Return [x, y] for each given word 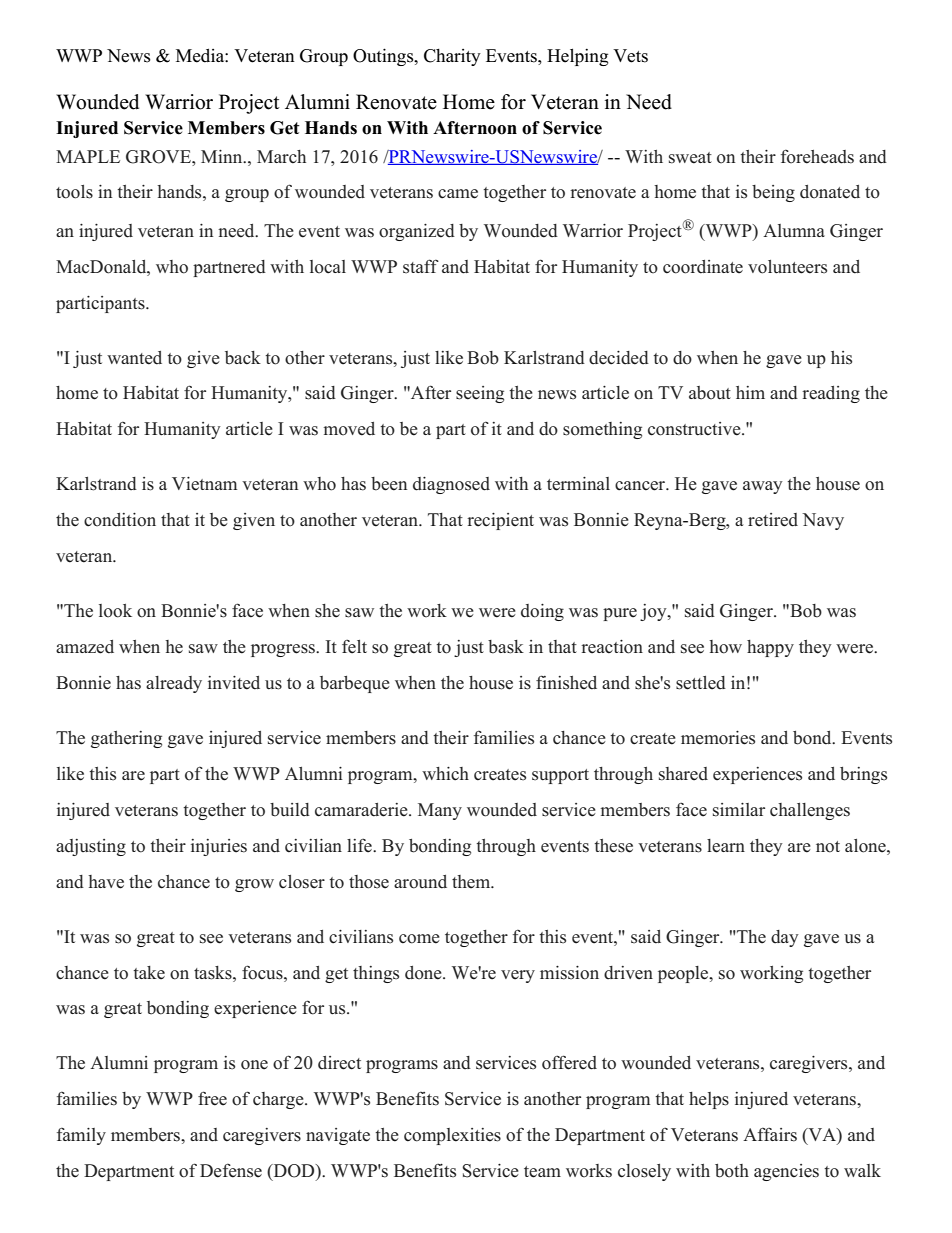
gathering [126, 739]
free [212, 1098]
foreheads [817, 157]
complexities [452, 1136]
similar [739, 810]
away [763, 487]
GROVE [159, 157]
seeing [480, 394]
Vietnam [204, 484]
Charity [452, 57]
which [445, 774]
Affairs [770, 1134]
